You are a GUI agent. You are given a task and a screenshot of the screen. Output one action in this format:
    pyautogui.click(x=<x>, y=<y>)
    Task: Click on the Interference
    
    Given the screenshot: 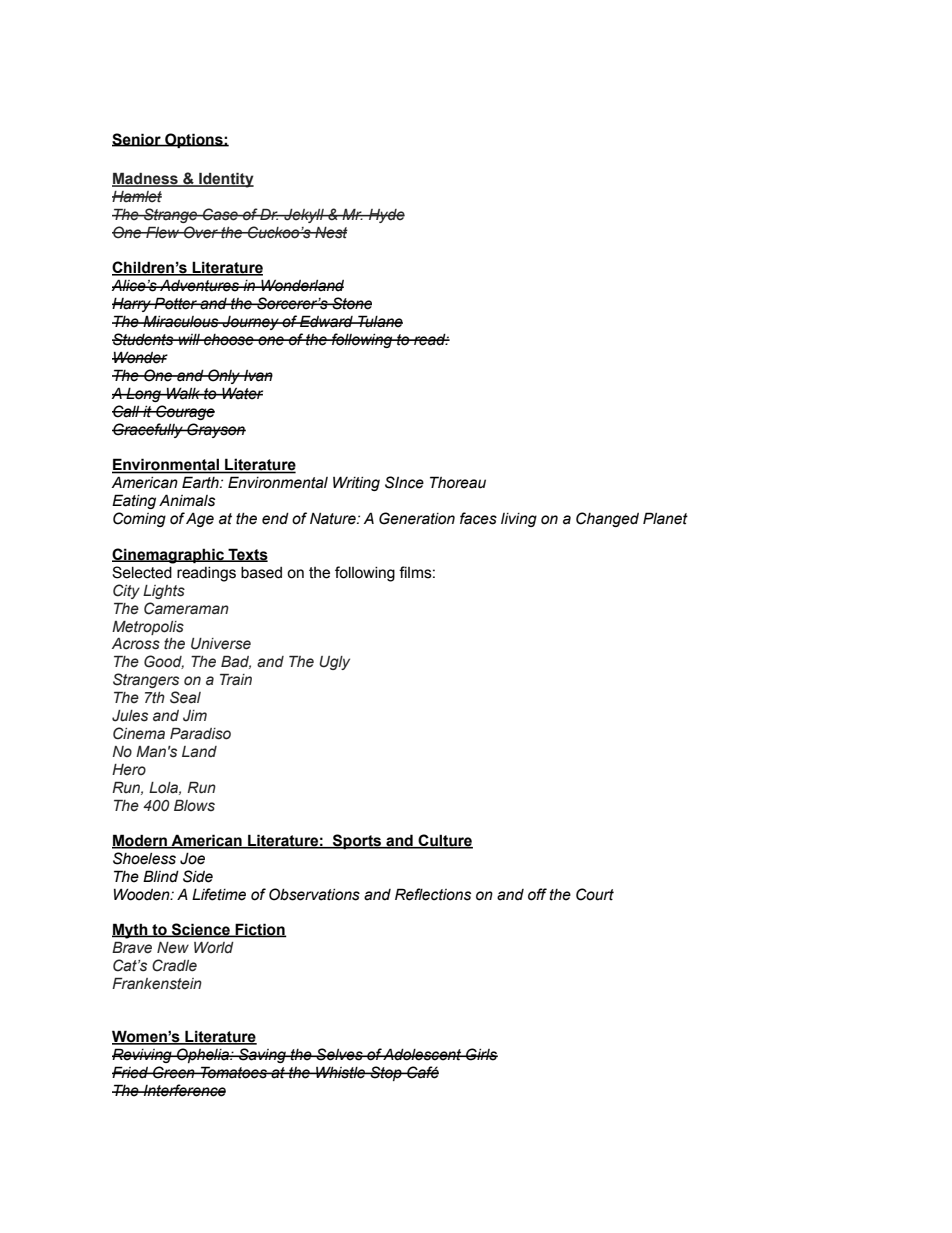 What is the action you would take?
    pyautogui.click(x=184, y=1090)
